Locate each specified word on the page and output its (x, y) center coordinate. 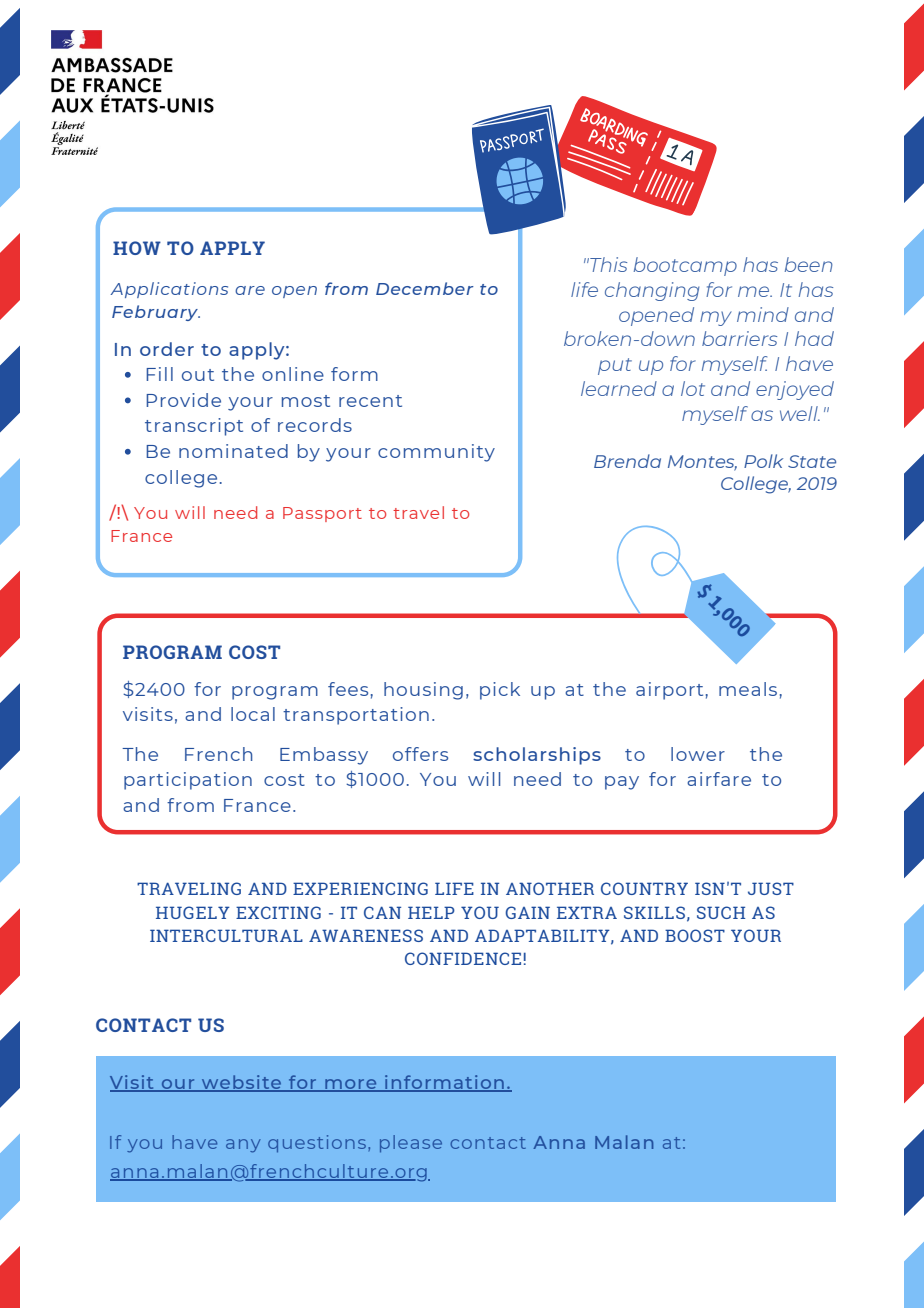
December (425, 288)
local (253, 714)
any (243, 1146)
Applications (169, 290)
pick (500, 691)
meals (748, 689)
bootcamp (685, 266)
